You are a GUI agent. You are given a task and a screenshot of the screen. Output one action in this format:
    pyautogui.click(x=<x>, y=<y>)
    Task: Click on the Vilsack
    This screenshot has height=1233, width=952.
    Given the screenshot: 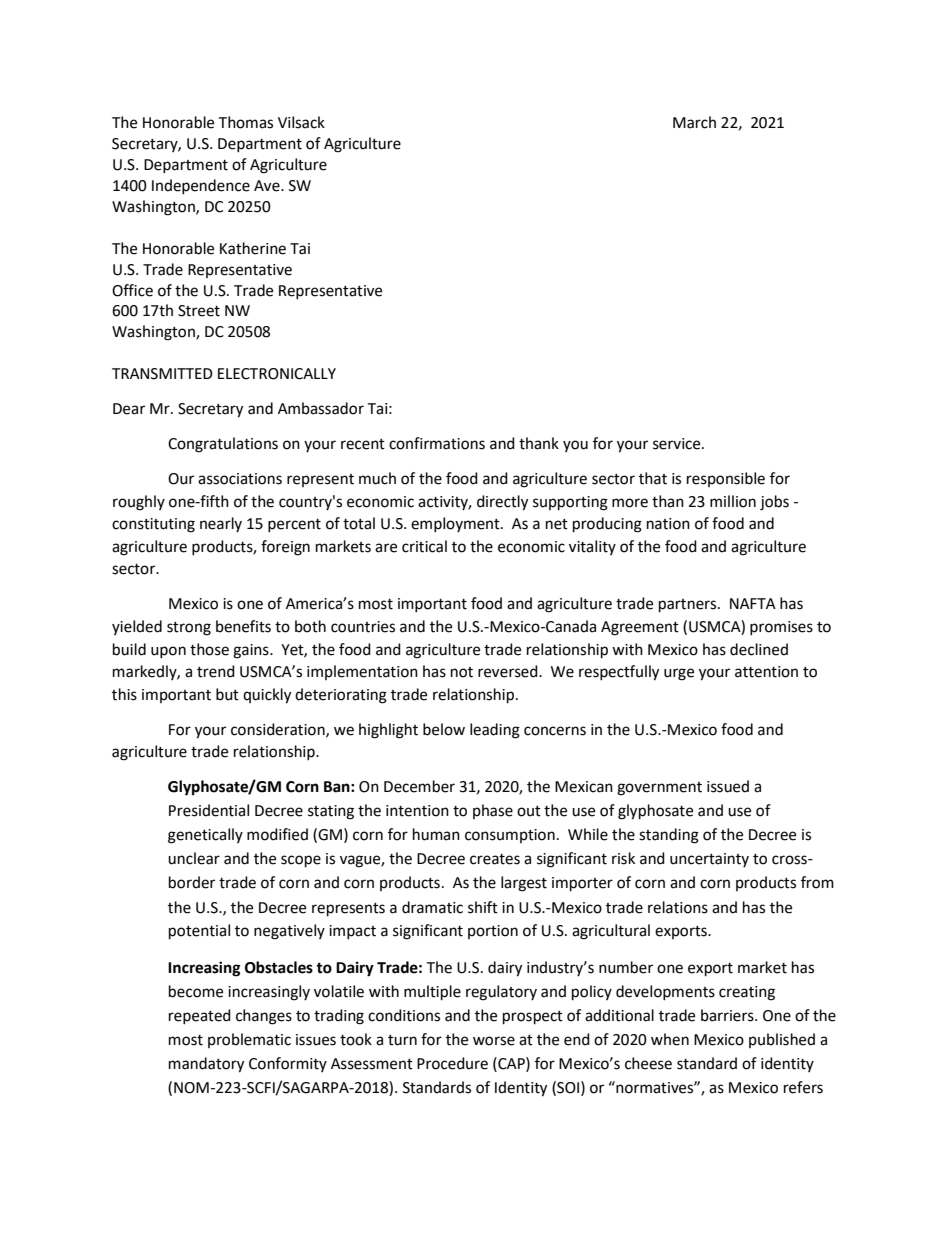 What is the action you would take?
    pyautogui.click(x=301, y=122)
